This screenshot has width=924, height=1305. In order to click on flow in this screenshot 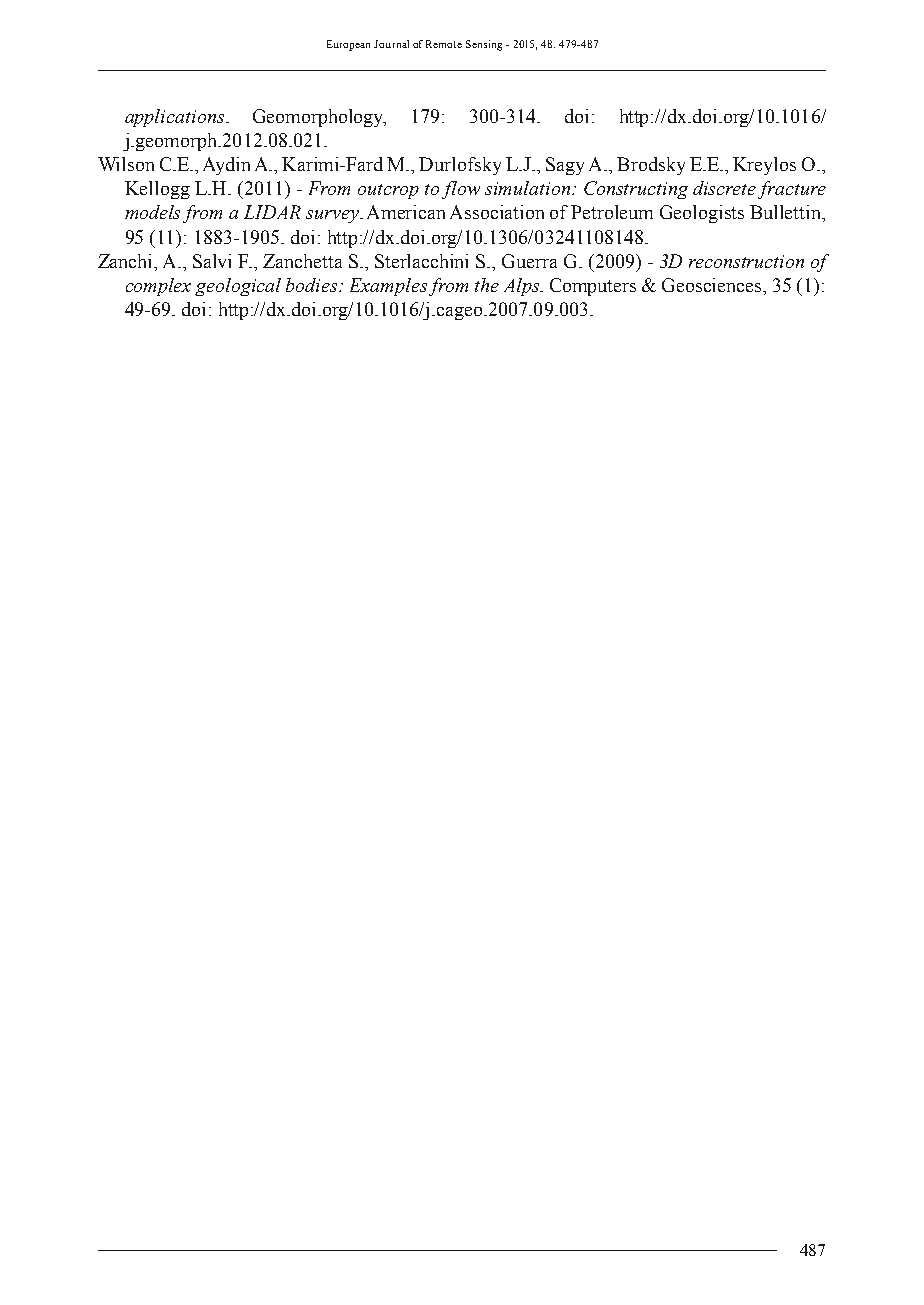, I will do `click(461, 190)`.
